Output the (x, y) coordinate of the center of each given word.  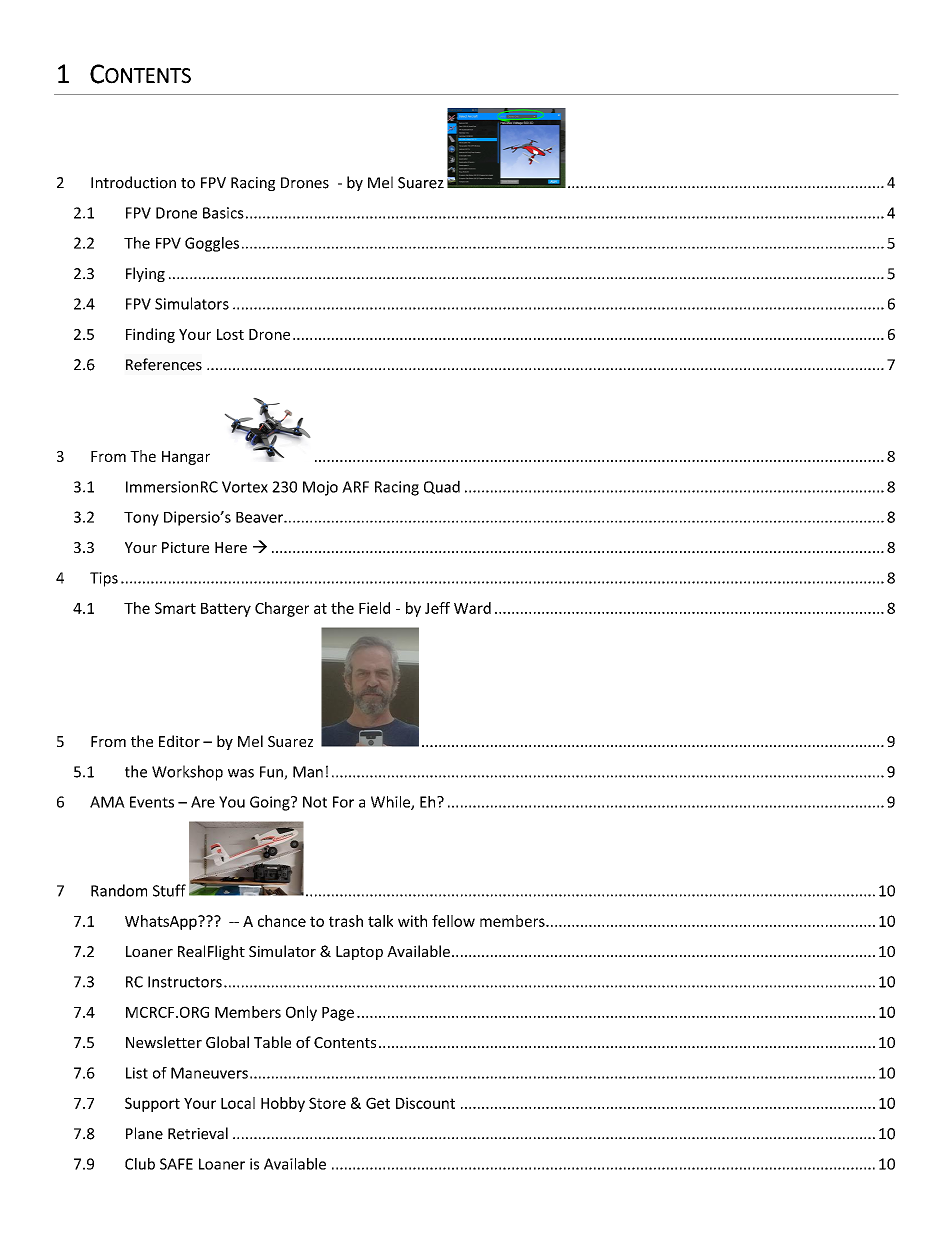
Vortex (245, 487)
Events (152, 802)
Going (271, 803)
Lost (230, 334)
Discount (425, 1103)
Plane (144, 1133)
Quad (442, 487)
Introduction (133, 182)
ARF (355, 487)
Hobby (283, 1104)
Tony (141, 519)
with (412, 921)
